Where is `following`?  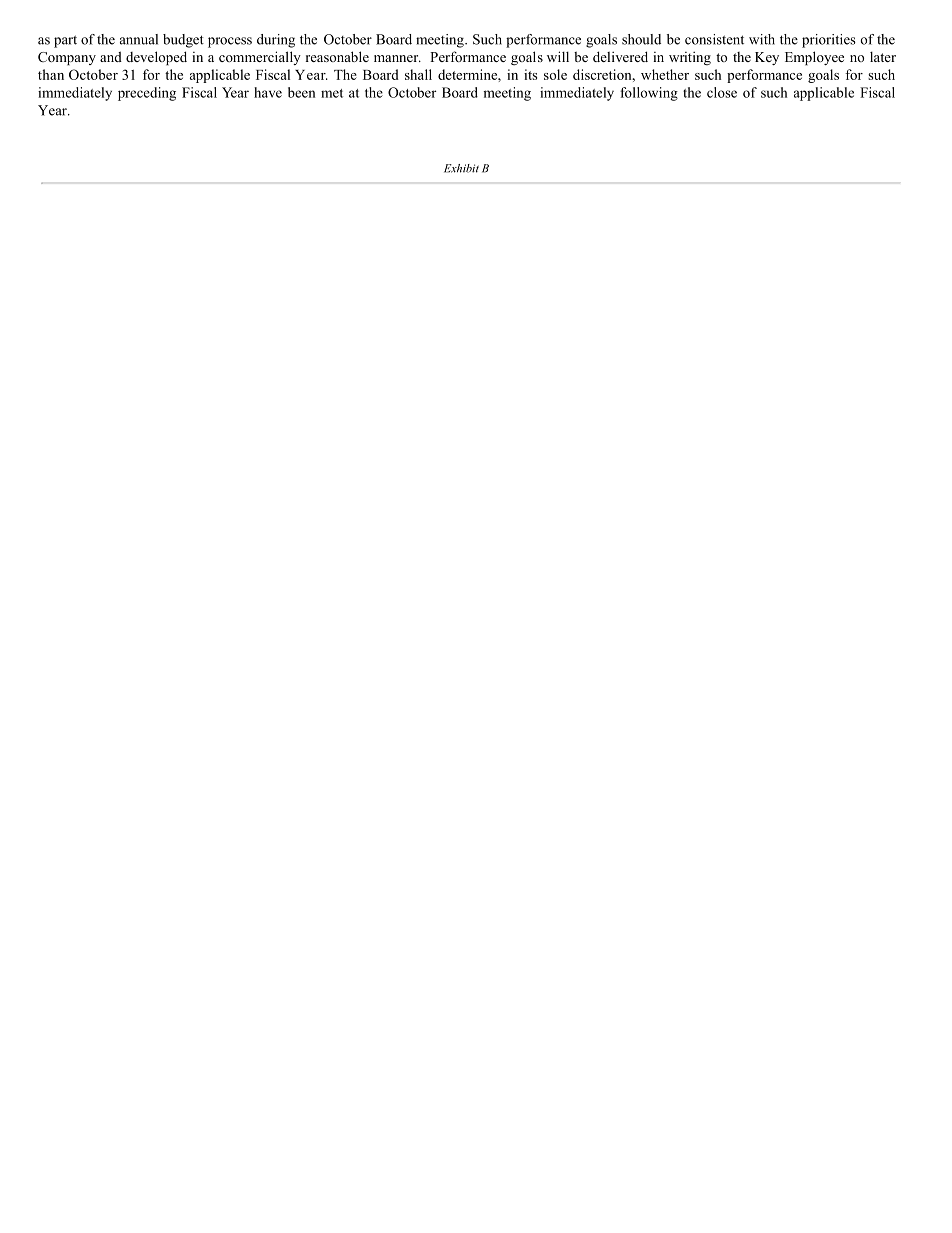 following is located at coordinates (649, 94).
